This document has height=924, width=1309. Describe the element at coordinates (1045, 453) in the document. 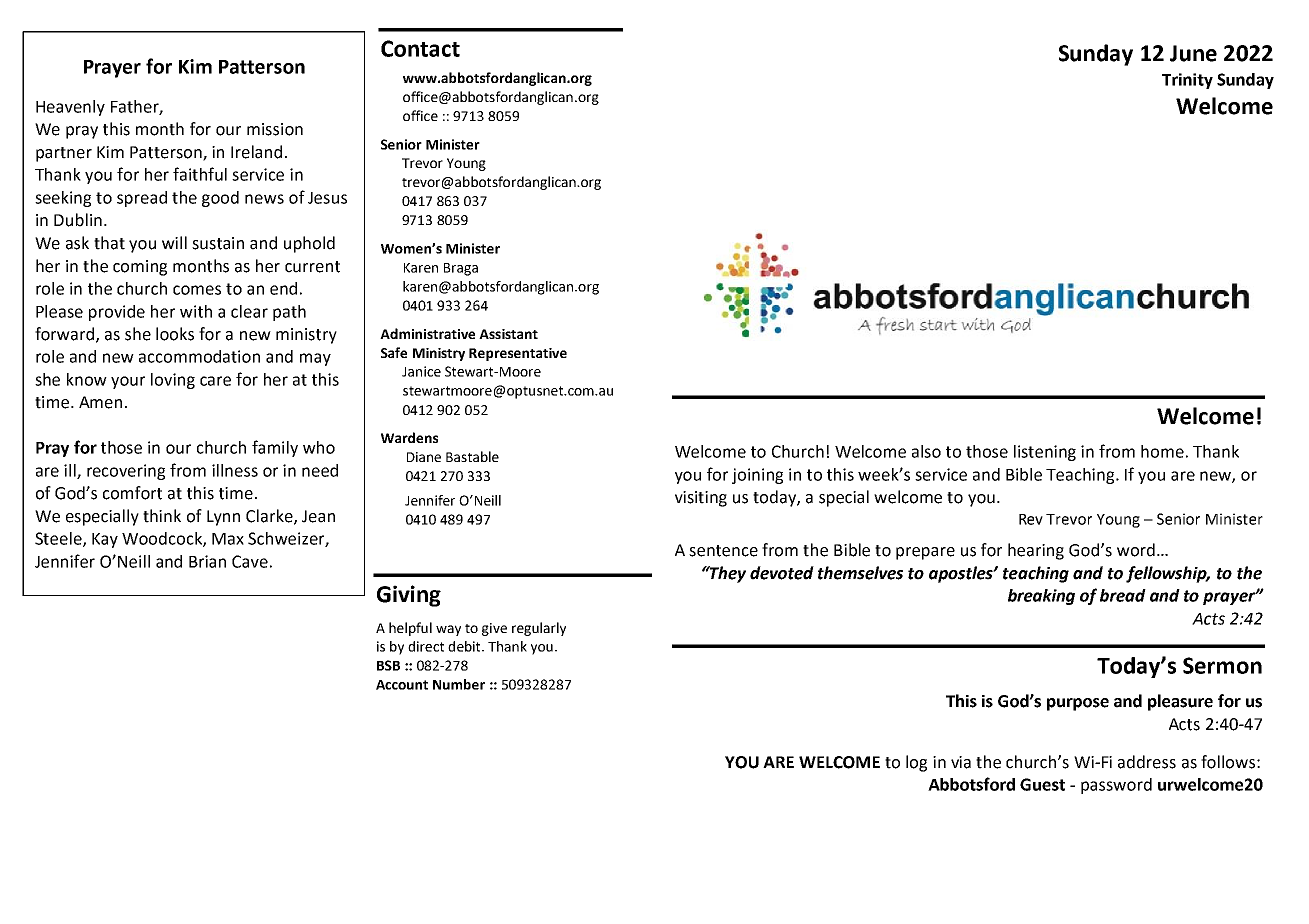

I see `listening` at that location.
